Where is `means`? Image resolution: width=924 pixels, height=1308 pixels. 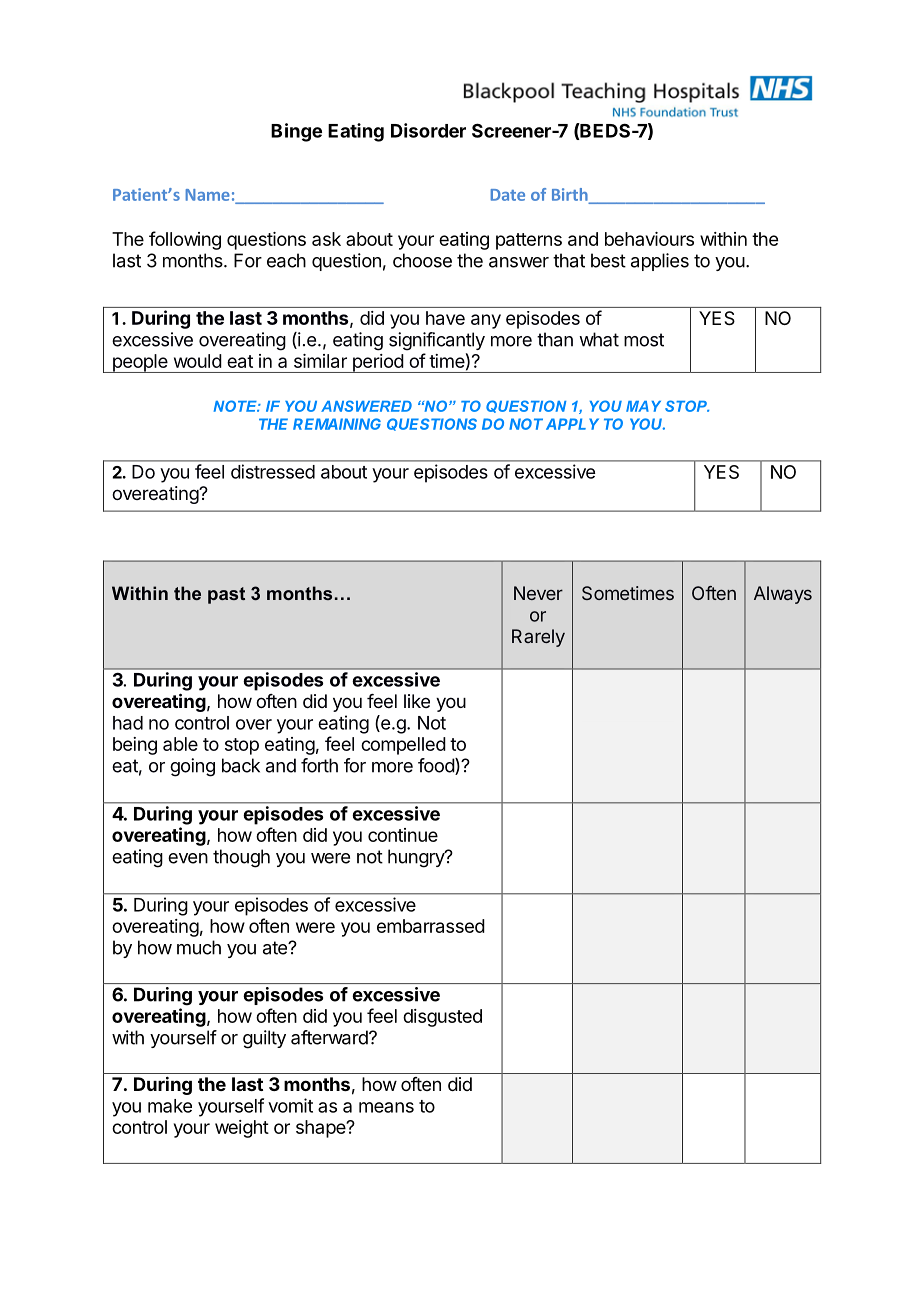
means is located at coordinates (386, 1107).
